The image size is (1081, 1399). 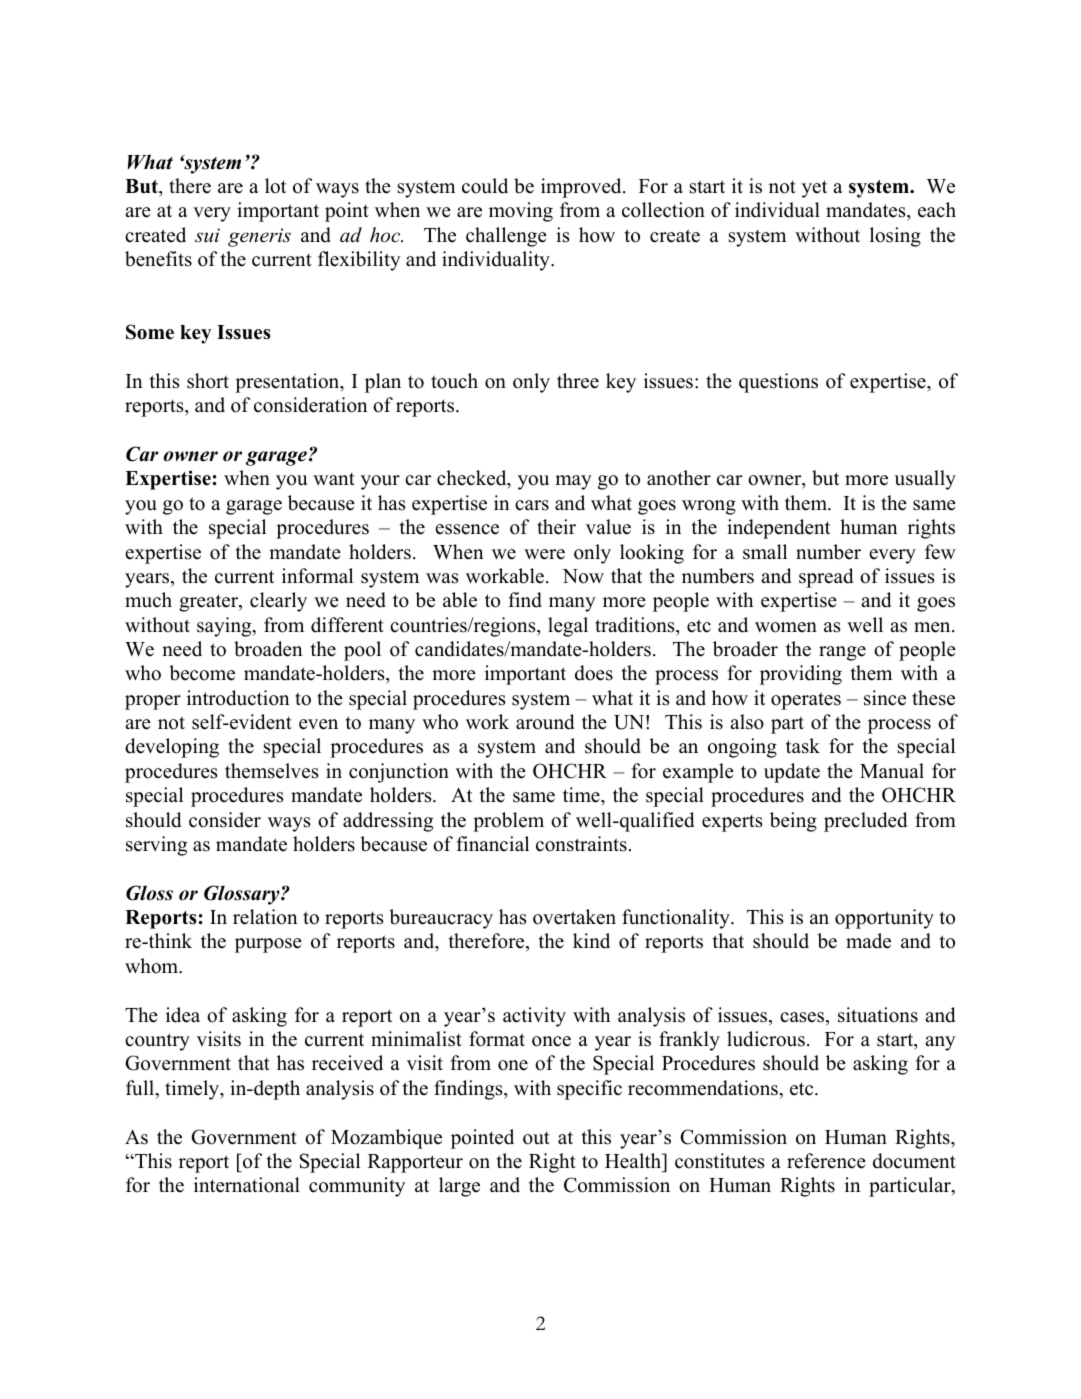 I want to click on yet, so click(x=814, y=189).
